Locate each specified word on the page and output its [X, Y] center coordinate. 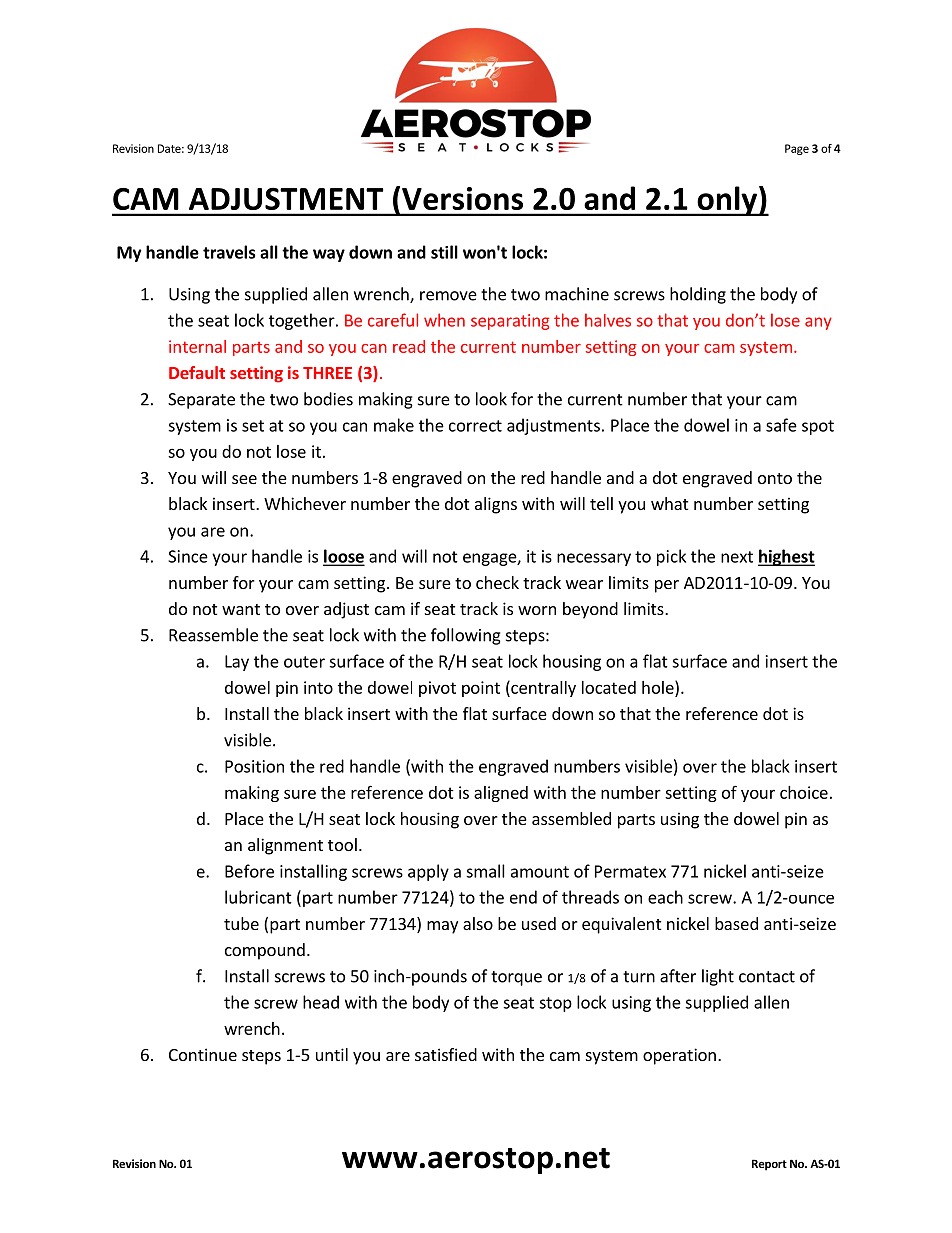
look [491, 399]
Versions [462, 198]
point [481, 689]
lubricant [258, 897]
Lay [237, 663]
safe [781, 425]
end [523, 897]
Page [797, 149]
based [736, 923]
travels [229, 252]
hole [659, 687]
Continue [203, 1054]
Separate [201, 401]
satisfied [446, 1054]
